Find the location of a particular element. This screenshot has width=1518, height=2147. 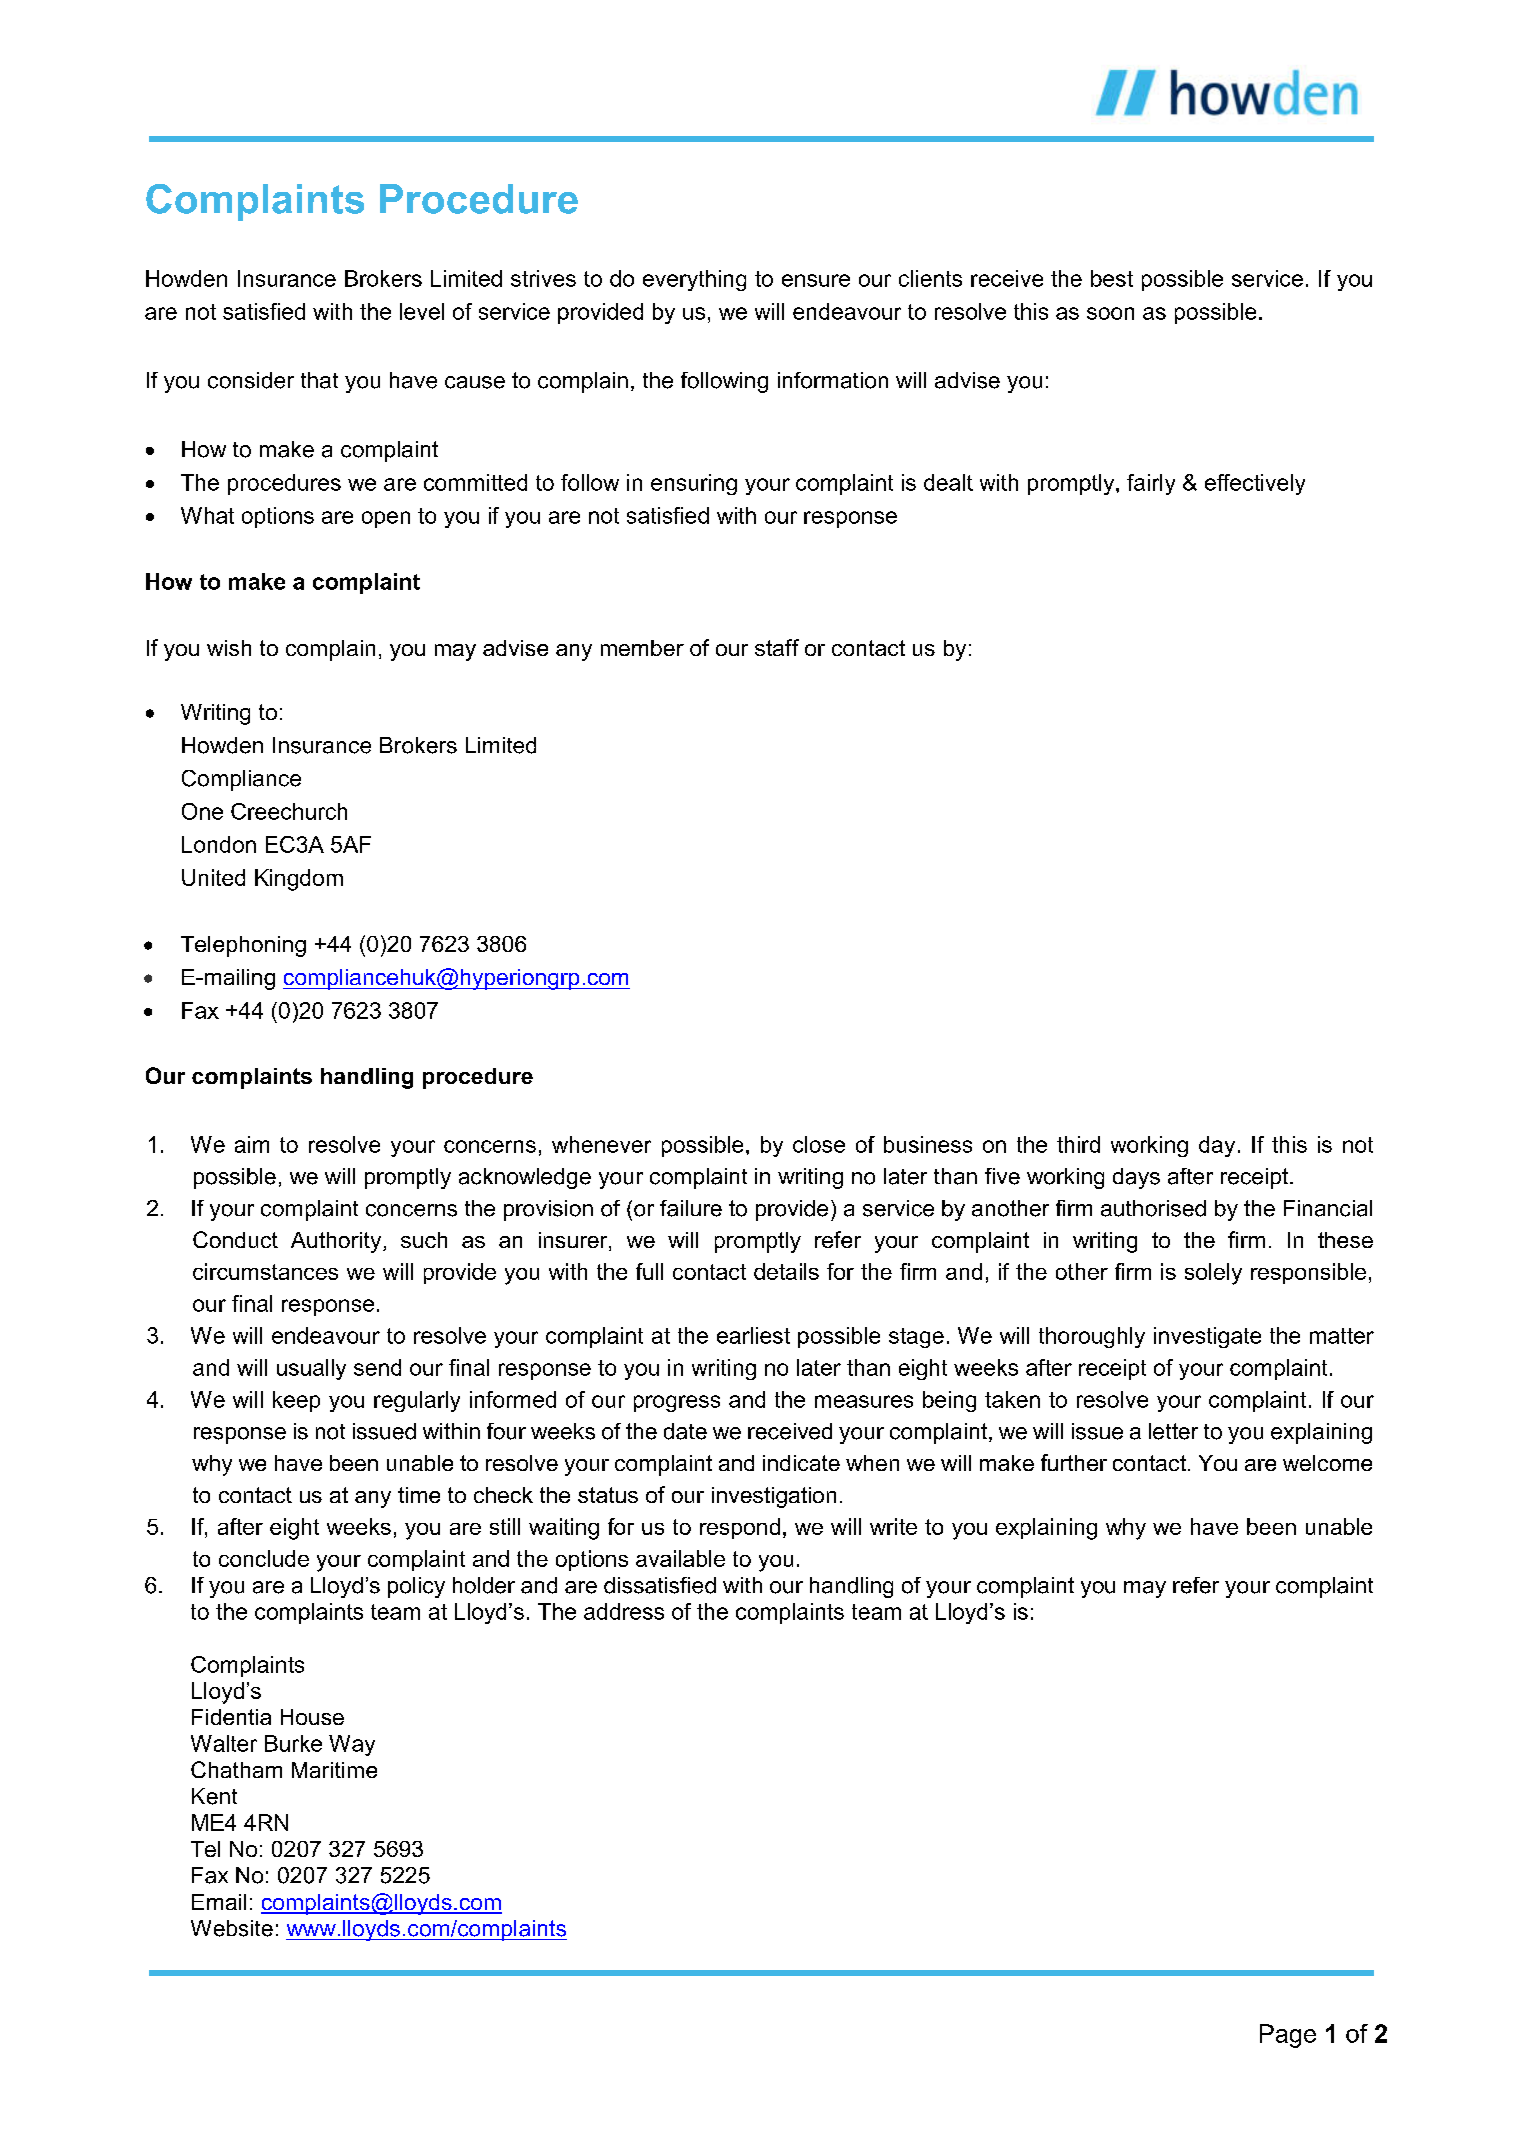

that is located at coordinates (319, 380).
